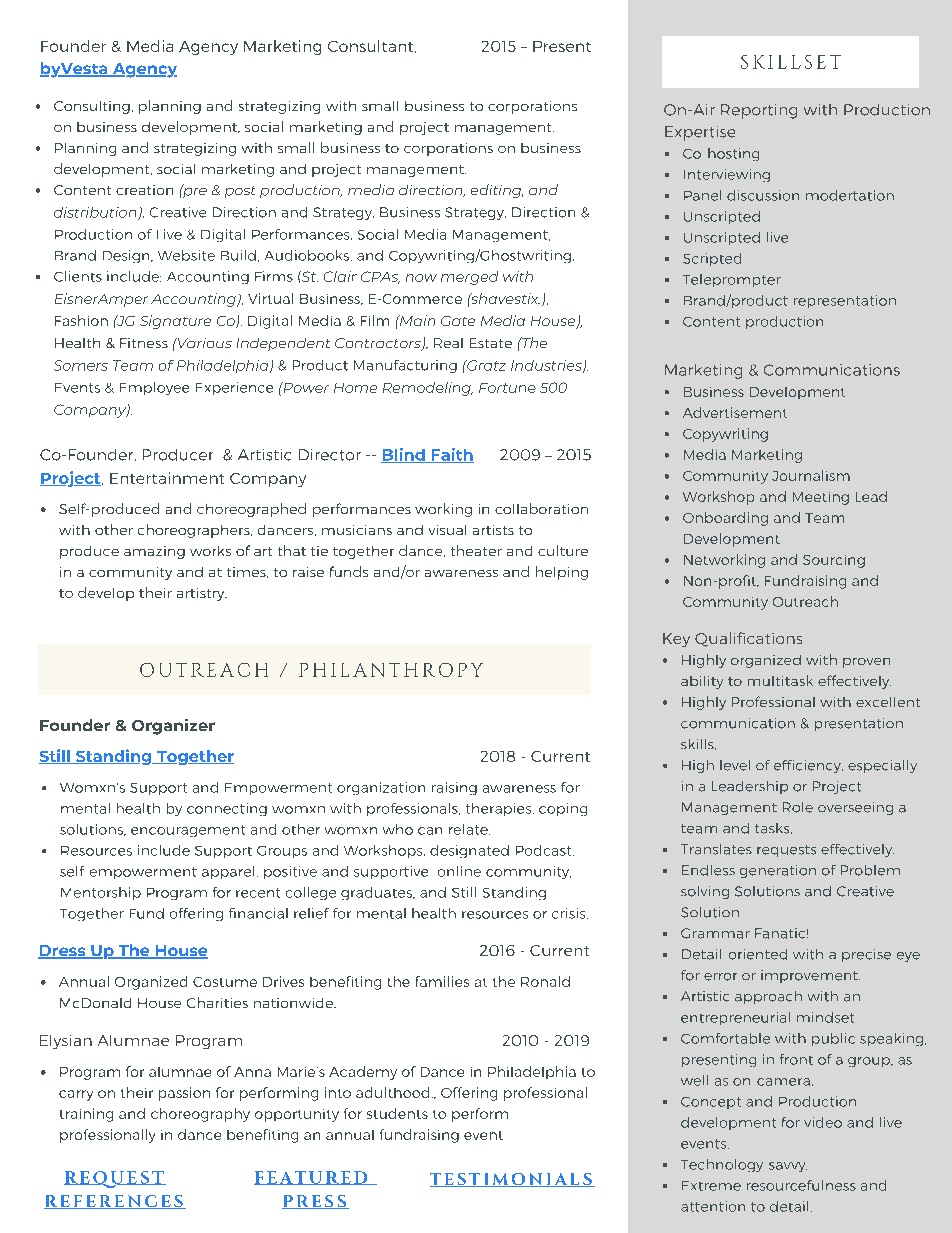 This screenshot has height=1233, width=952. I want to click on choreographers, so click(195, 531).
